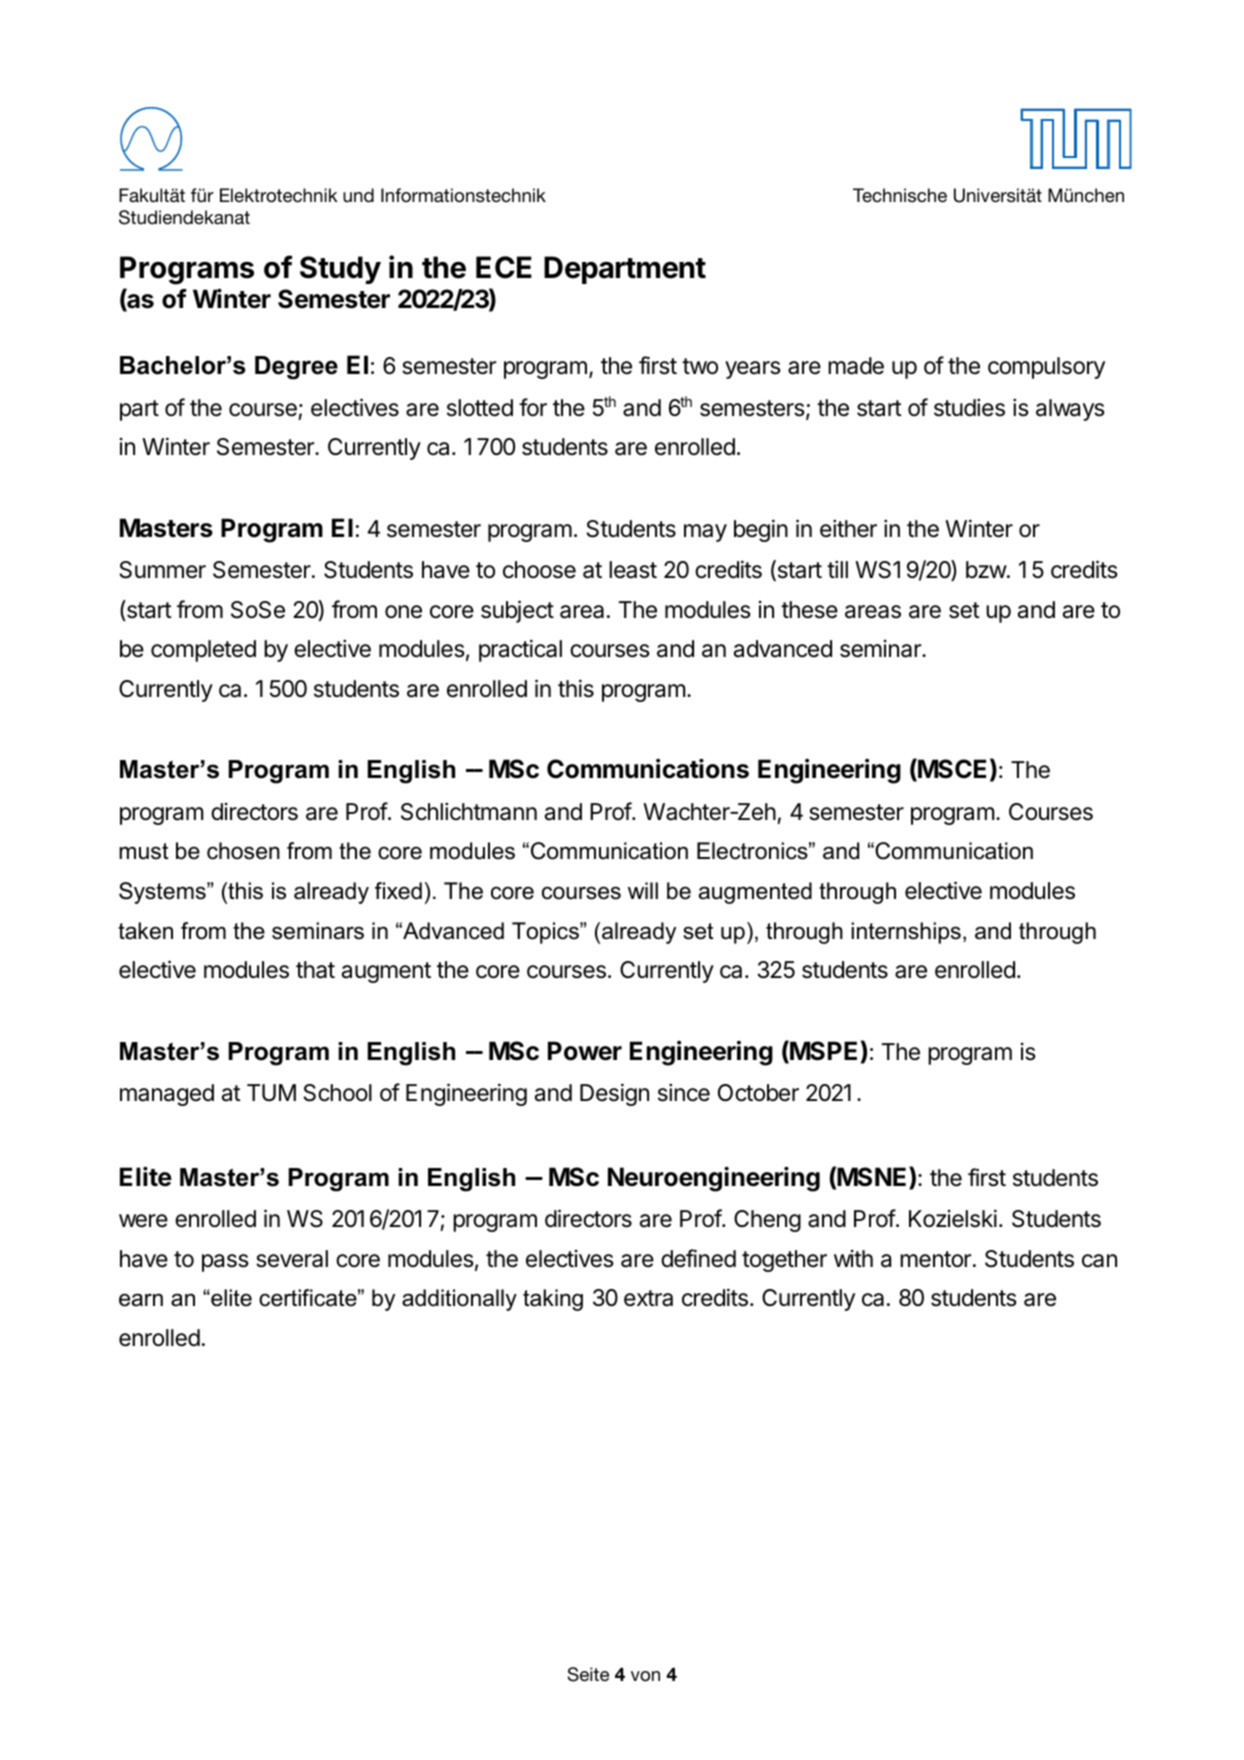 Image resolution: width=1244 pixels, height=1760 pixels. Describe the element at coordinates (504, 267) in the image. I see `ECE` at that location.
